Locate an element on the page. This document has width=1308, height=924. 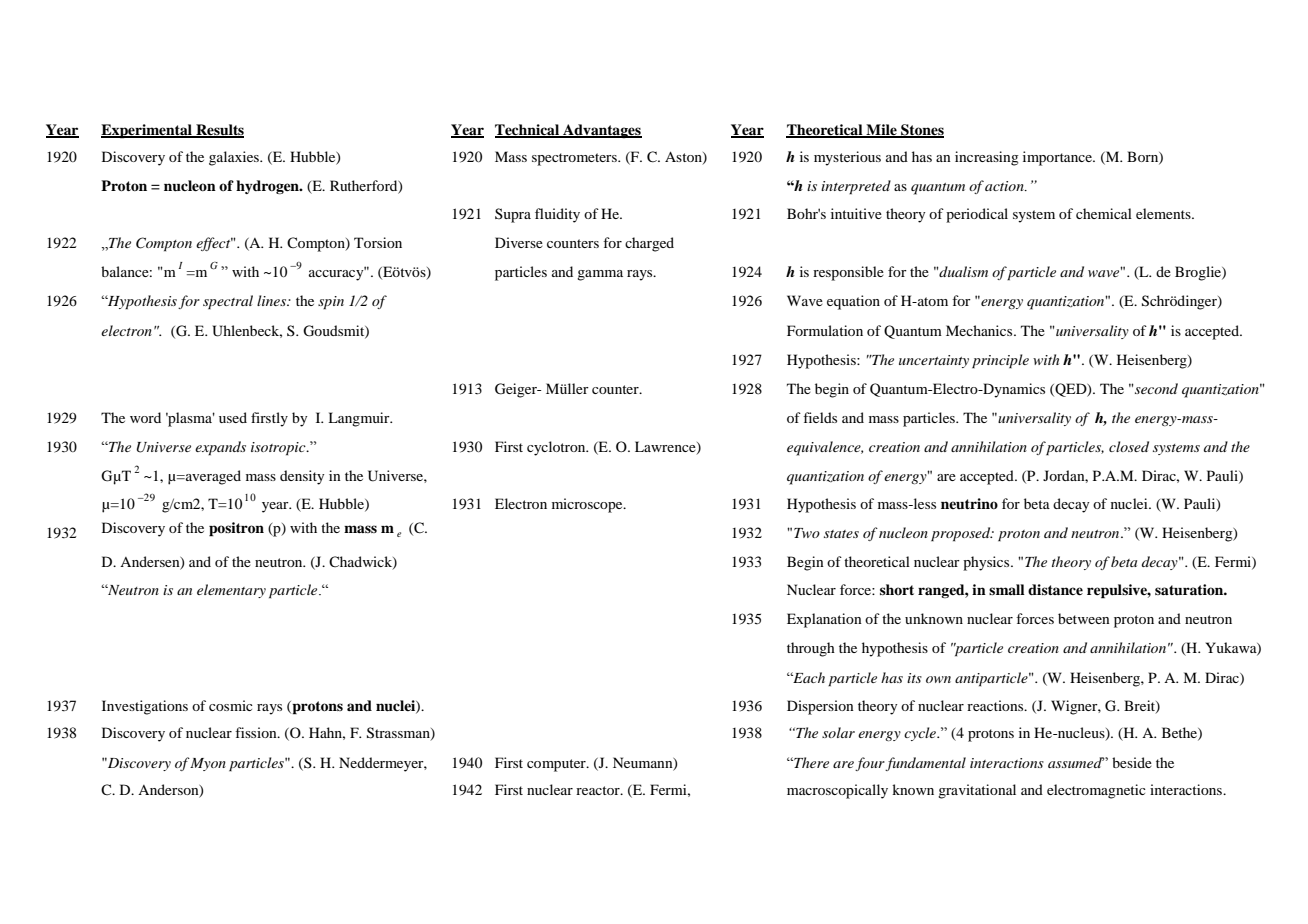
between is located at coordinates (1084, 618).
